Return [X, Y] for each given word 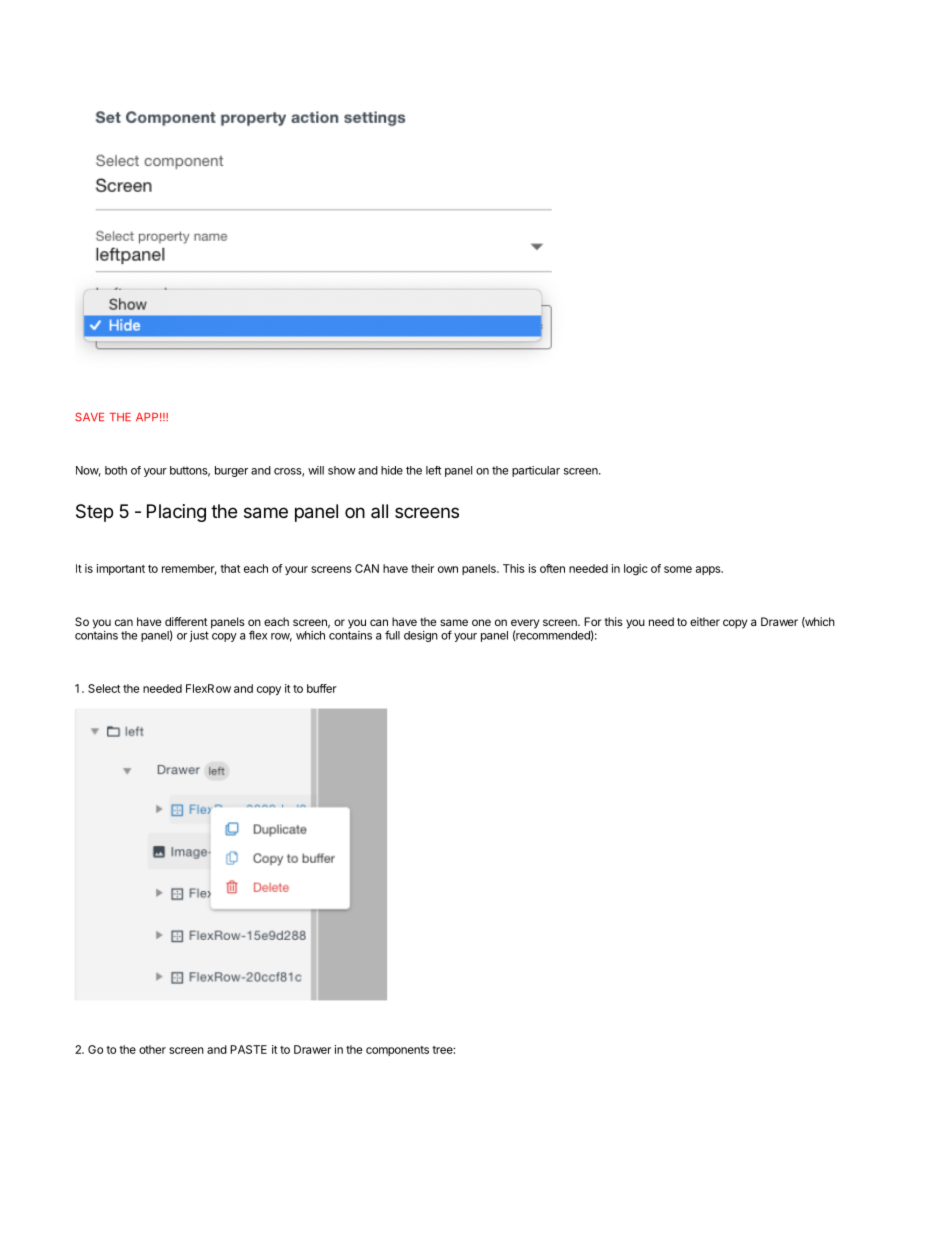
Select [104, 688]
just [199, 636]
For [593, 621]
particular [536, 471]
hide [392, 470]
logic [636, 570]
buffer [322, 688]
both [116, 470]
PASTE [248, 1049]
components [397, 1051]
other [152, 1049]
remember [189, 569]
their [422, 568]
